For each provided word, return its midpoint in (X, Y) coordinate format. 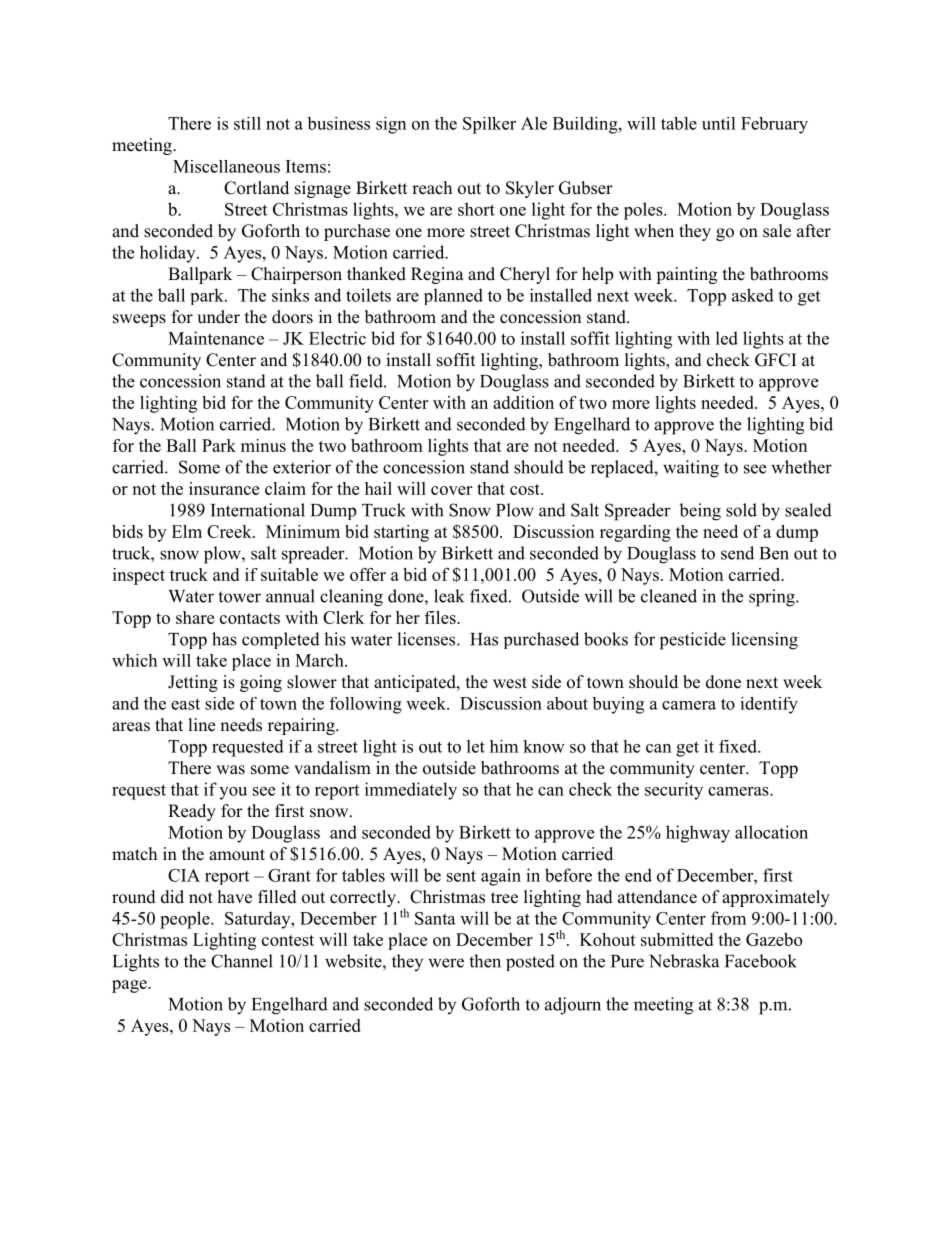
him (504, 746)
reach (432, 188)
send (737, 553)
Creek (230, 531)
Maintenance (216, 338)
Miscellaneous (226, 166)
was (230, 770)
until (719, 123)
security (674, 791)
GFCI (775, 360)
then (485, 961)
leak (449, 596)
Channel (242, 961)
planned (453, 296)
